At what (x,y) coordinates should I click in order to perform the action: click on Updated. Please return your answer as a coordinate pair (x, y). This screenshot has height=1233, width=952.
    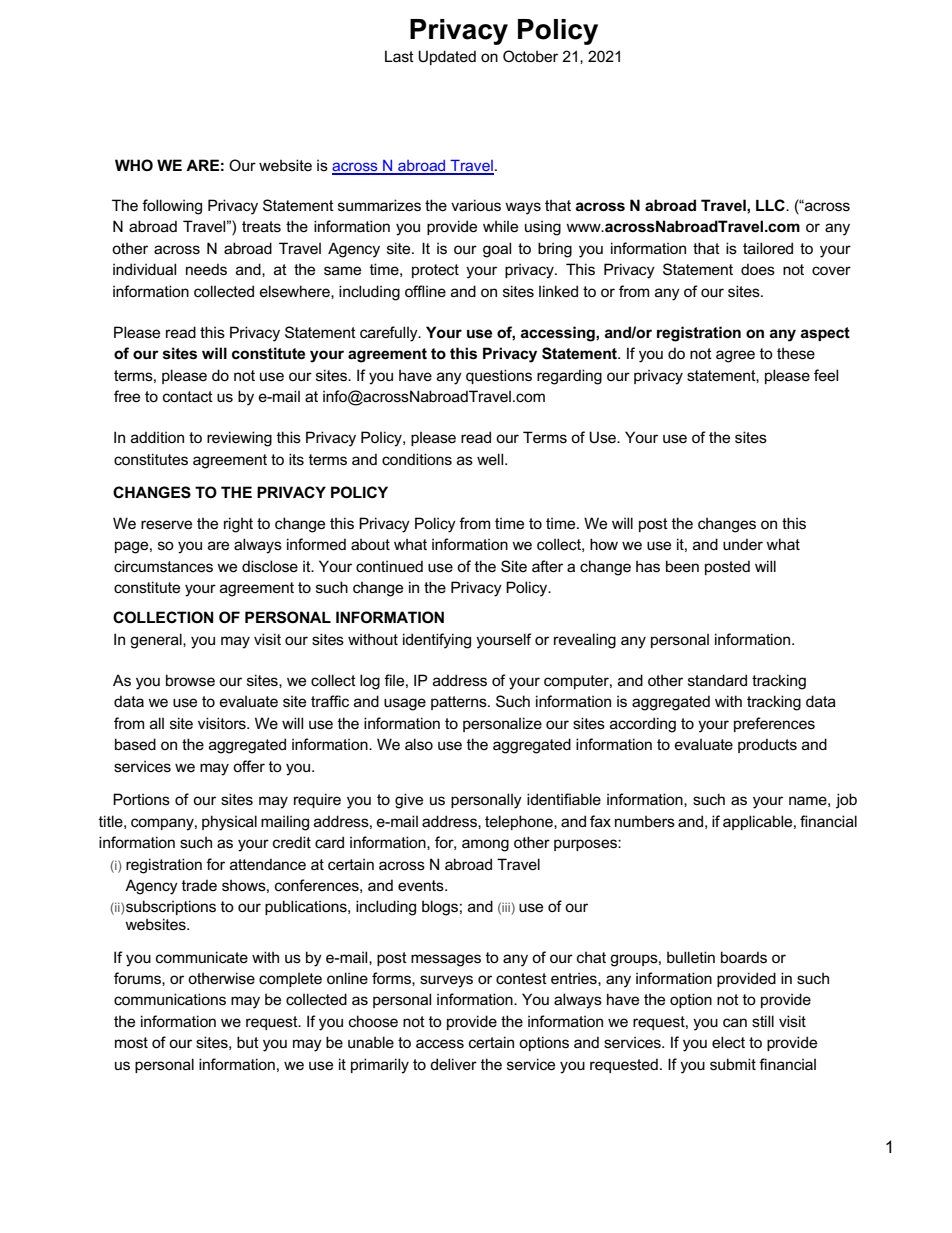
    Looking at the image, I should click on (447, 57).
